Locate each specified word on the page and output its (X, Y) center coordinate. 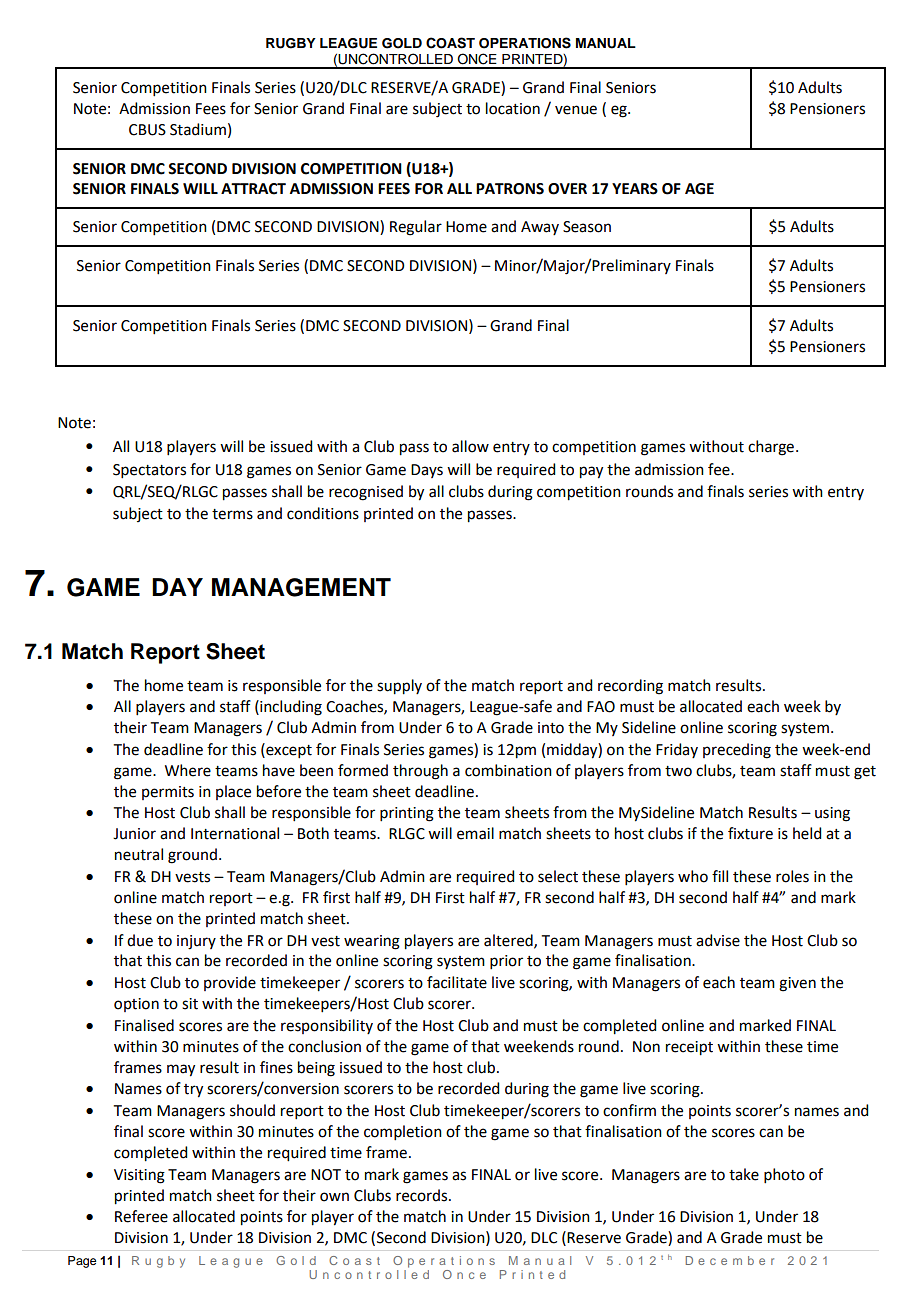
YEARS (635, 189)
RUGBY (291, 43)
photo (784, 1175)
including (290, 708)
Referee (141, 1216)
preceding (737, 751)
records (423, 1195)
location (513, 108)
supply (399, 687)
